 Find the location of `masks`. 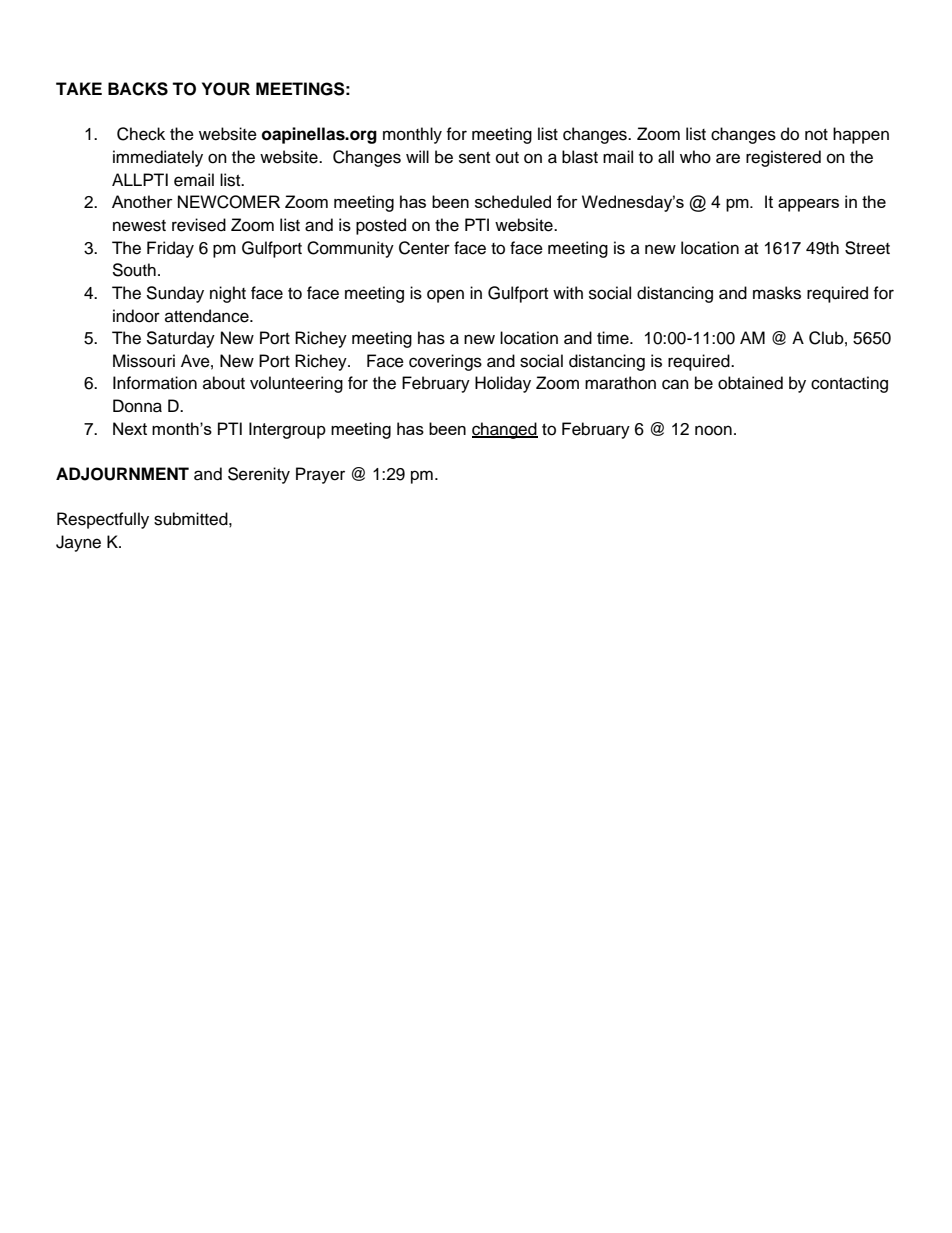

masks is located at coordinates (777, 293).
